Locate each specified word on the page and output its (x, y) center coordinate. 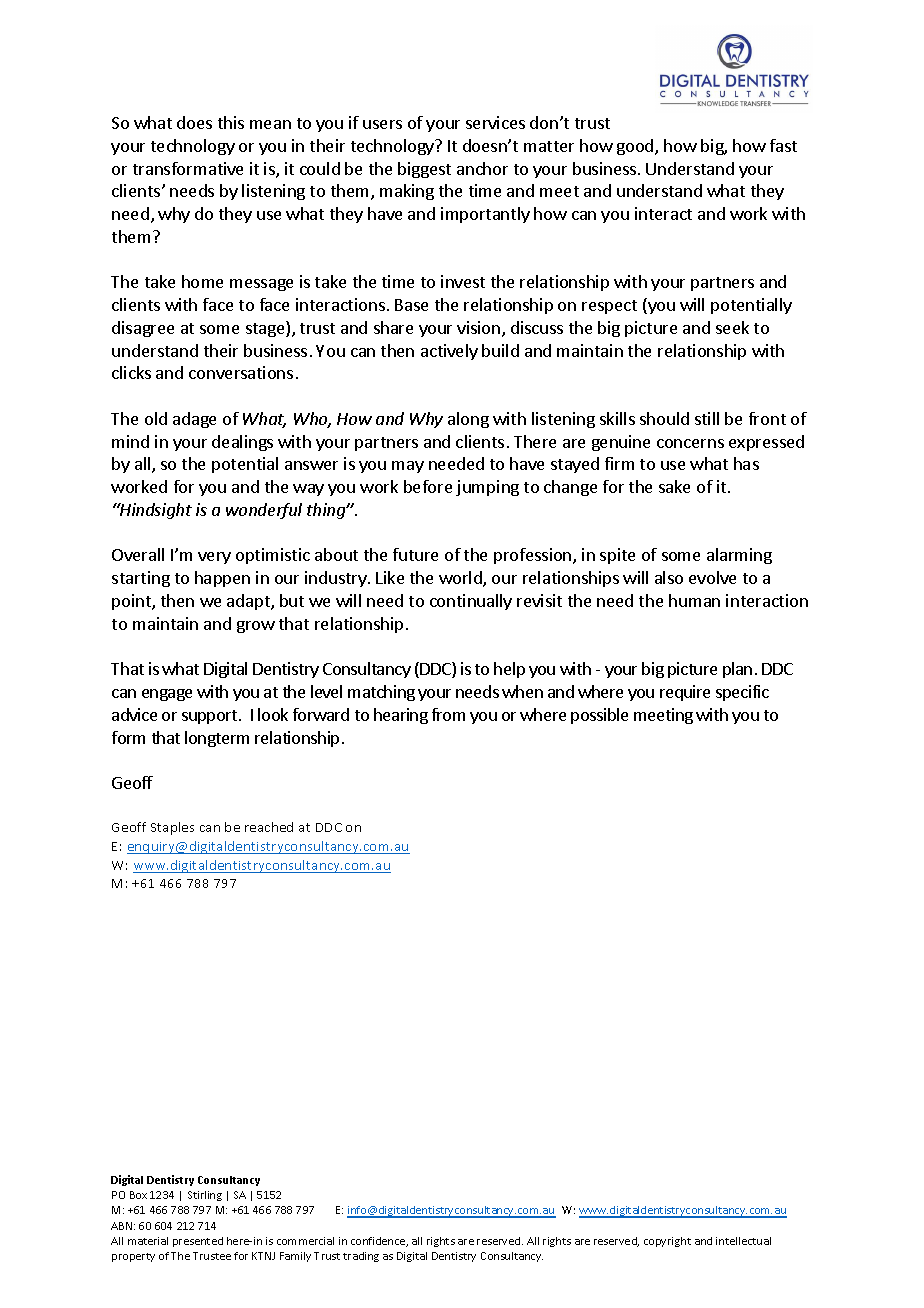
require (685, 693)
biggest (424, 170)
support (211, 717)
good (636, 147)
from (448, 714)
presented (198, 1242)
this (231, 122)
